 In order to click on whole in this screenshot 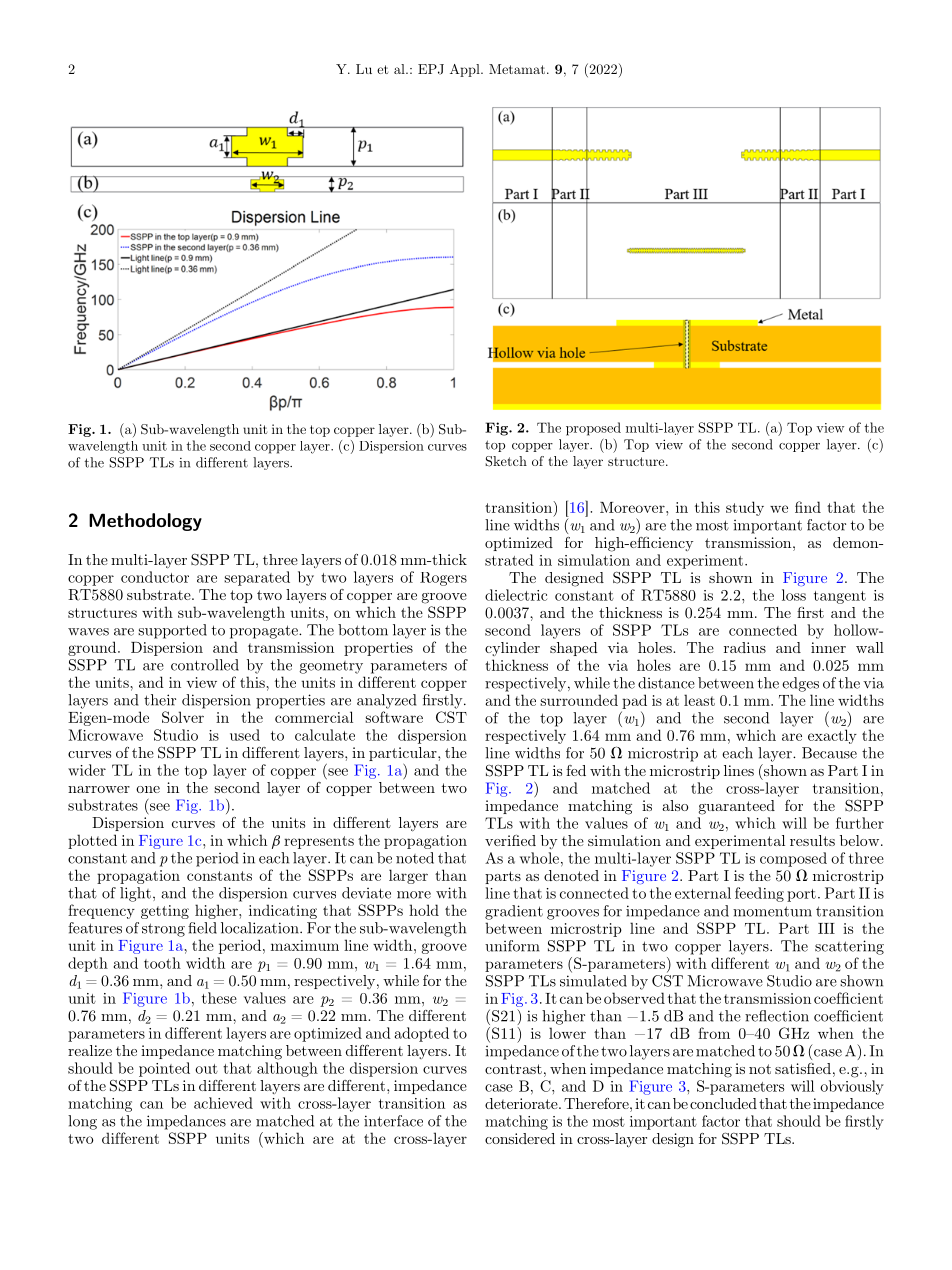, I will do `click(539, 858)`.
